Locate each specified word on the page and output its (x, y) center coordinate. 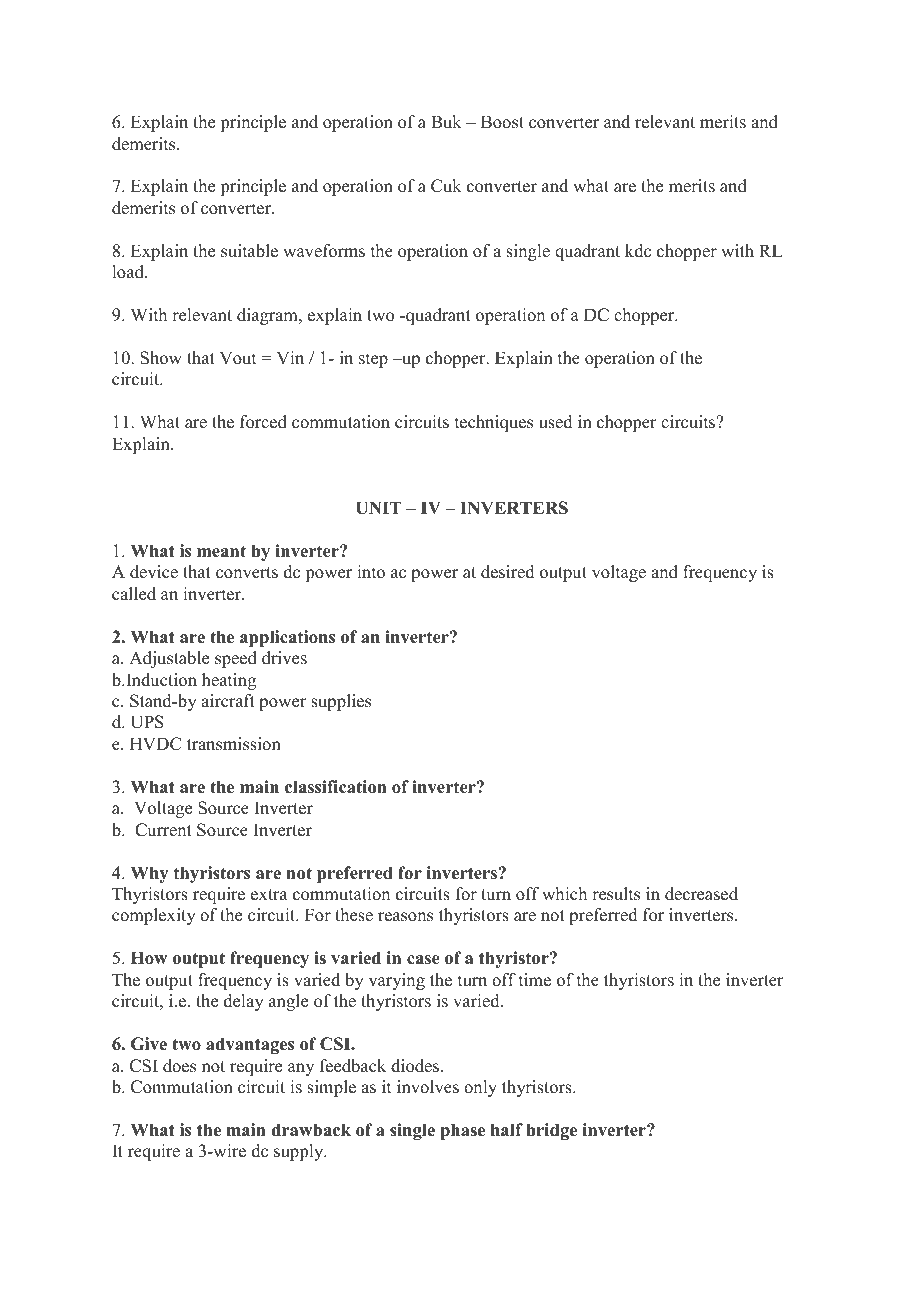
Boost (502, 122)
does (179, 1066)
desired (508, 572)
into (371, 572)
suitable (249, 251)
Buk (446, 122)
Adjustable (169, 659)
